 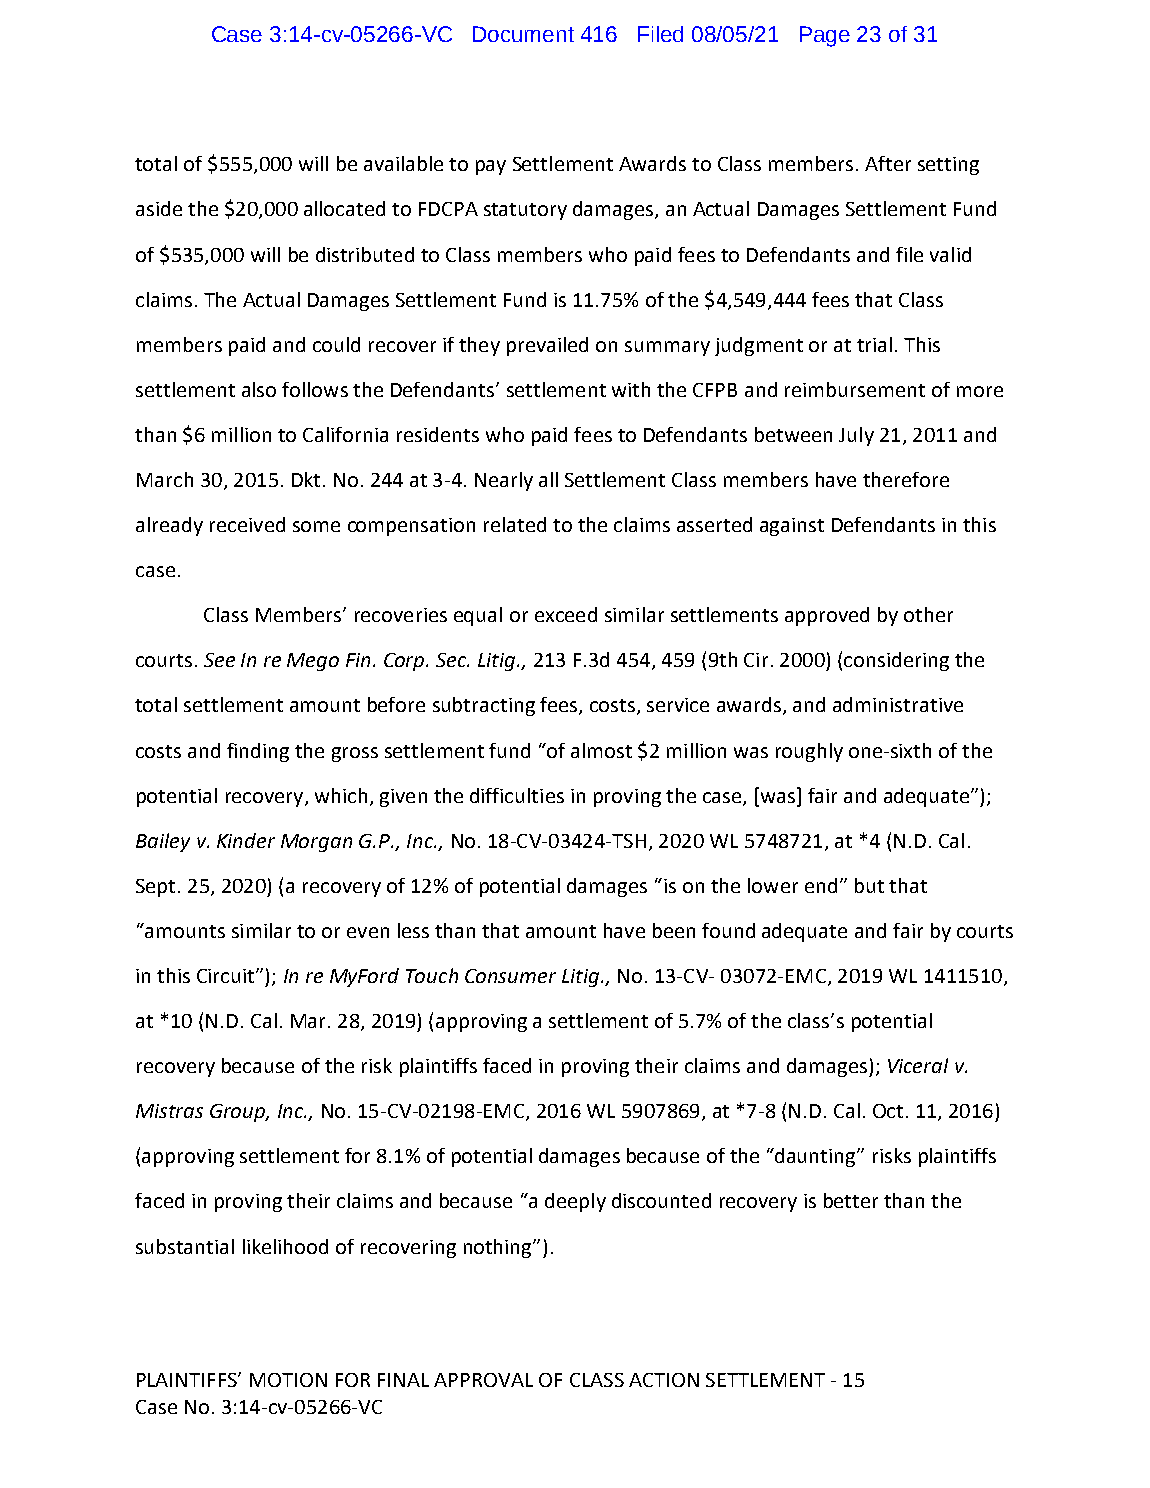 I want to click on MOTION, so click(x=288, y=1380).
